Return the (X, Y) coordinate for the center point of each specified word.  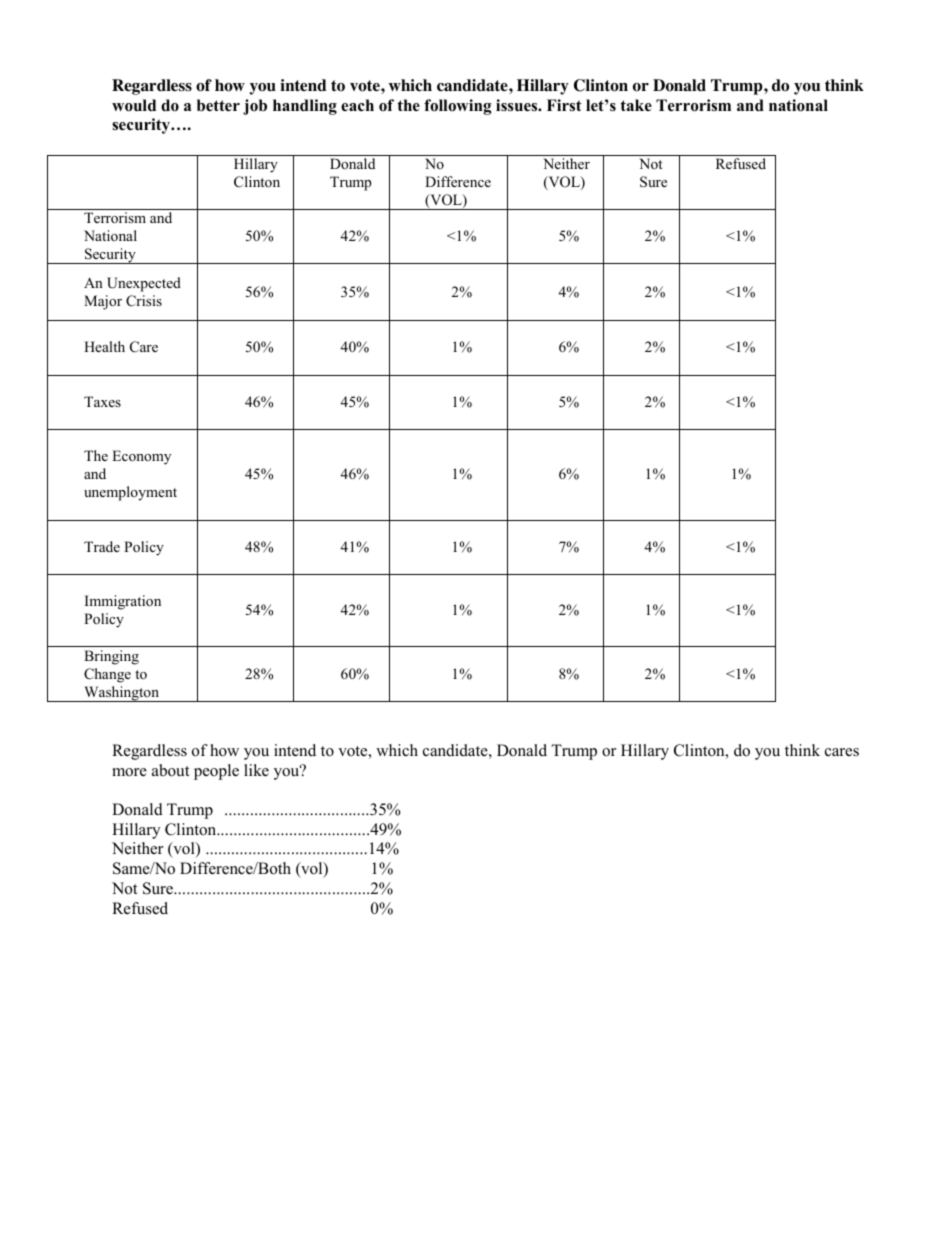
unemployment (130, 493)
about (170, 770)
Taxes (102, 401)
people (216, 772)
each (357, 105)
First (564, 105)
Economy (141, 457)
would (134, 105)
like (256, 770)
